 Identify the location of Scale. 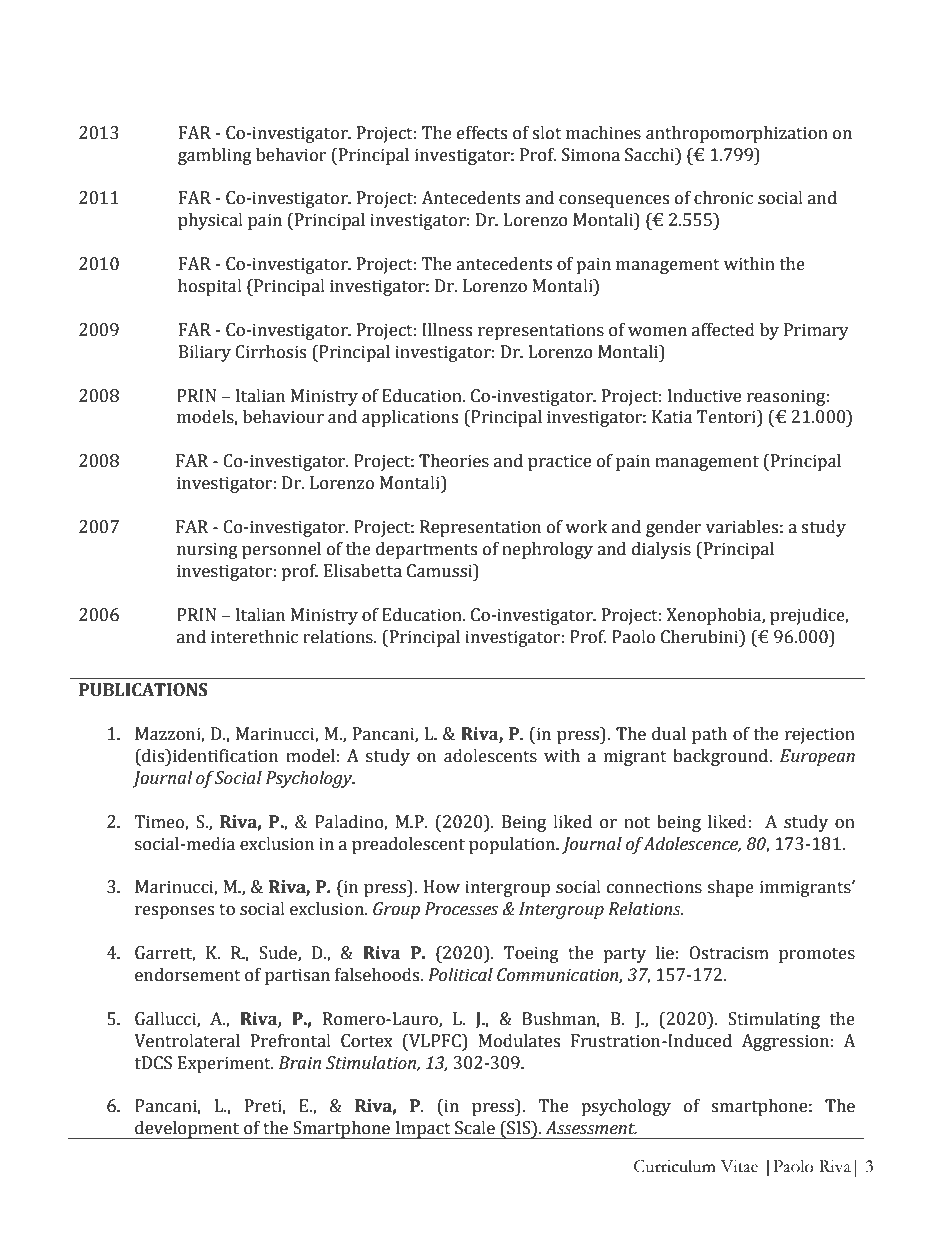
(475, 1128).
